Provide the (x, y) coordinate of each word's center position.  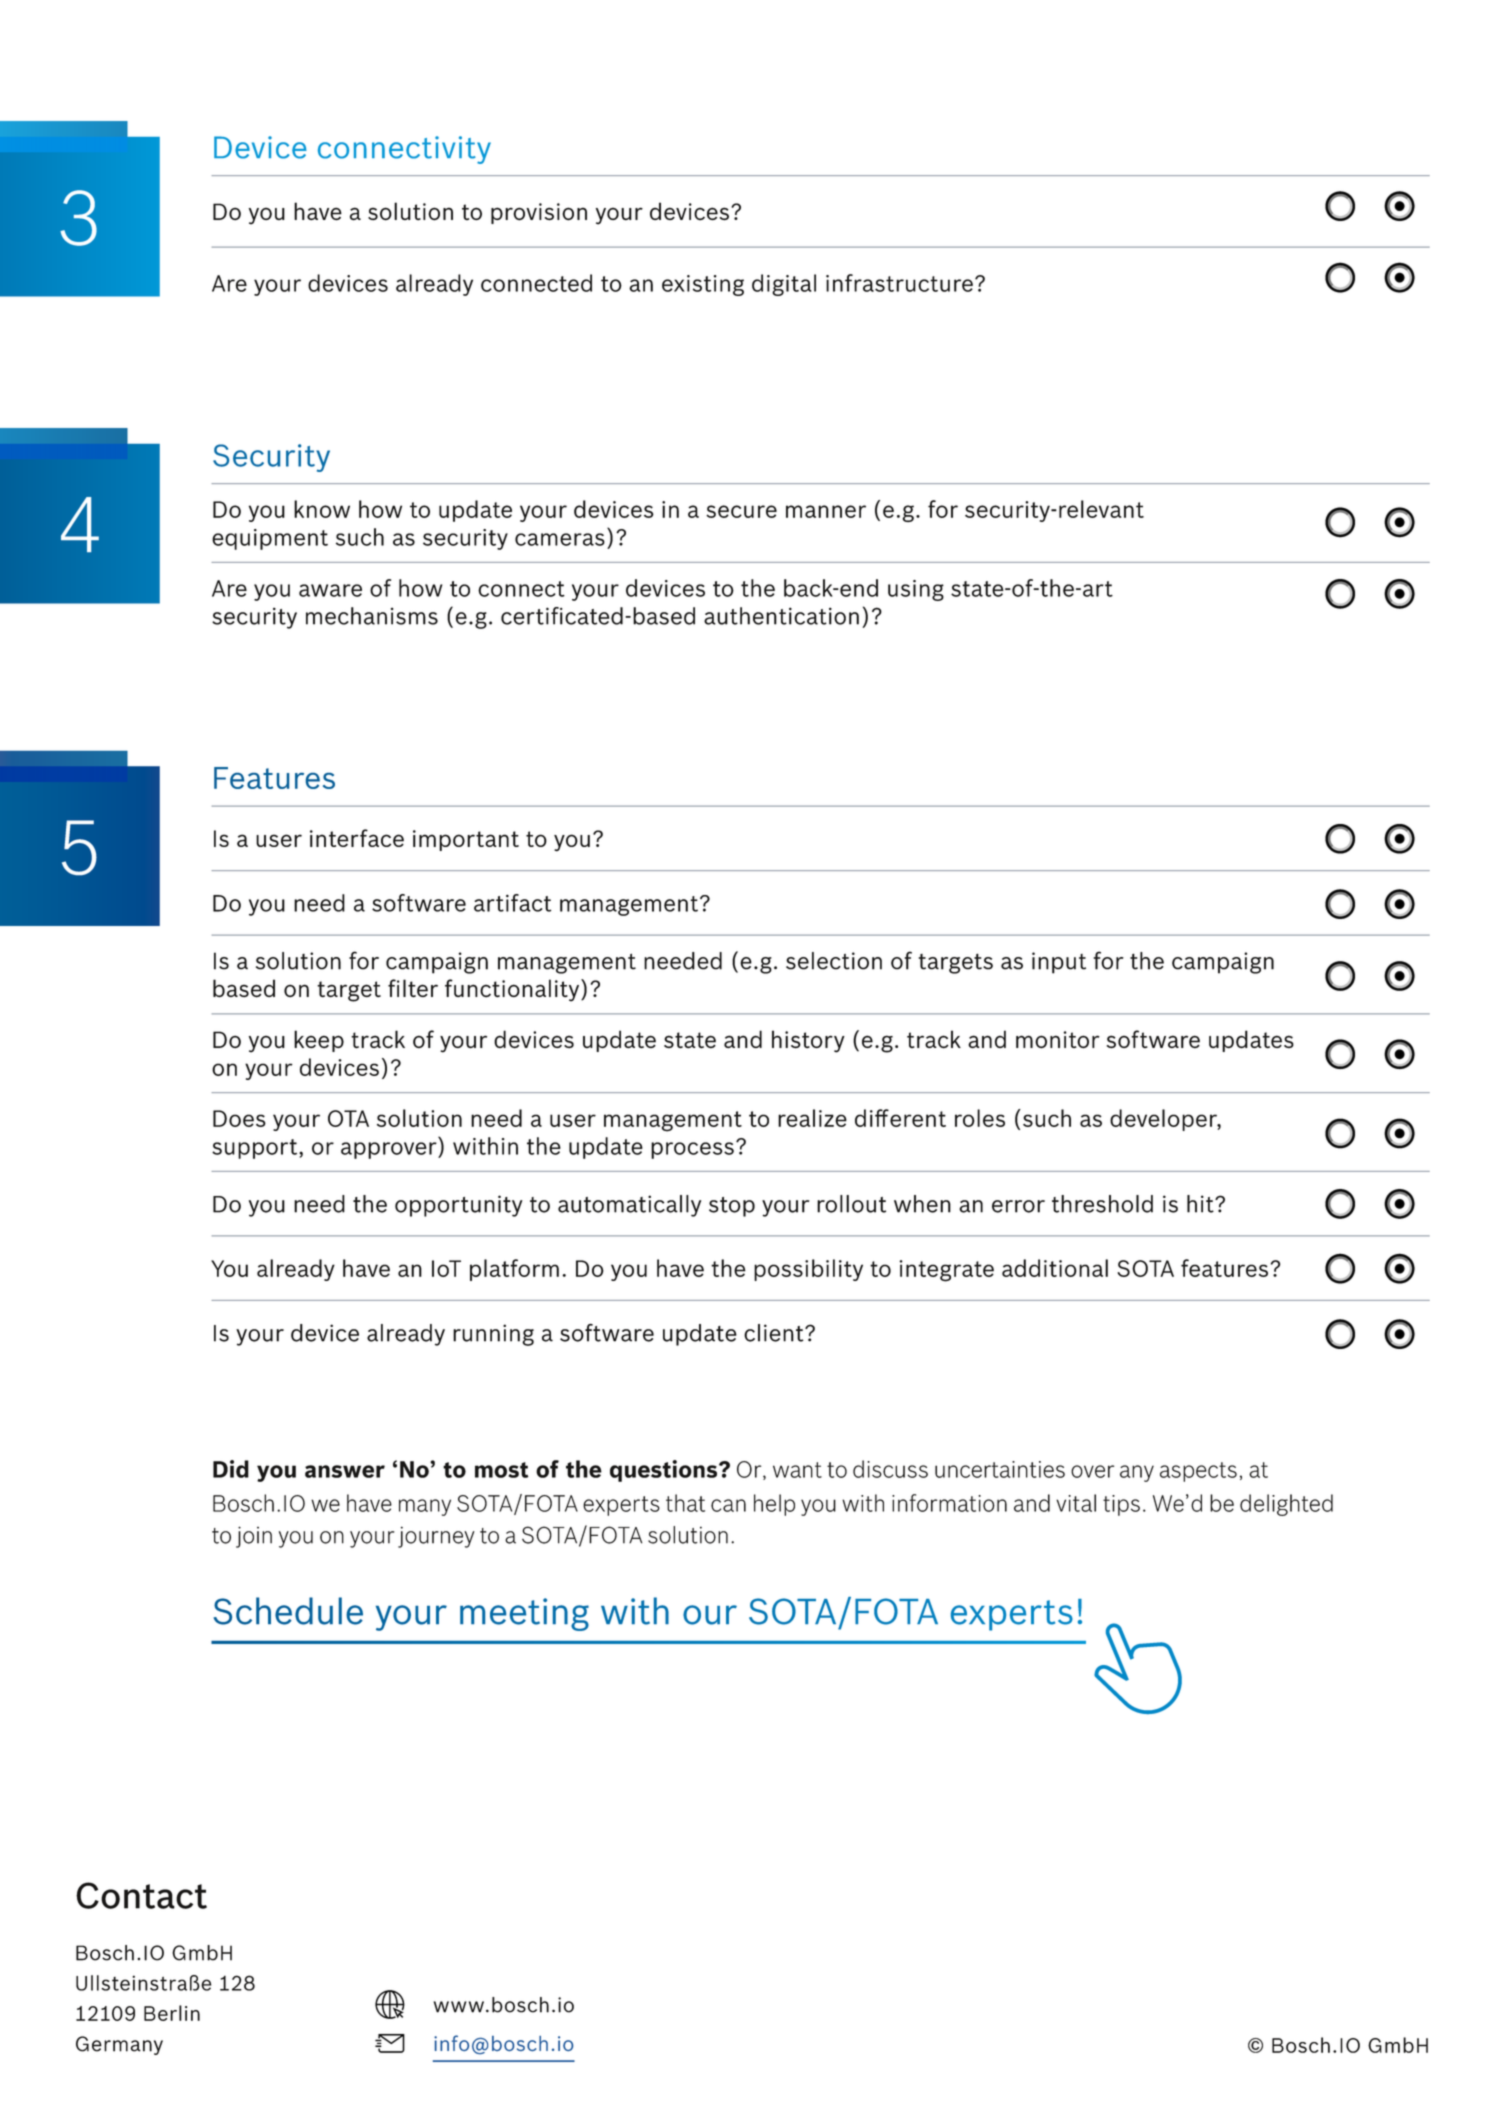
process (692, 1150)
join (254, 1537)
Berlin (172, 2013)
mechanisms (372, 616)
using (916, 590)
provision (539, 213)
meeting (524, 1614)
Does (239, 1118)
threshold (1102, 1204)
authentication (781, 616)
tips (1121, 1505)
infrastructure (899, 283)
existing (703, 285)
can (728, 1505)
